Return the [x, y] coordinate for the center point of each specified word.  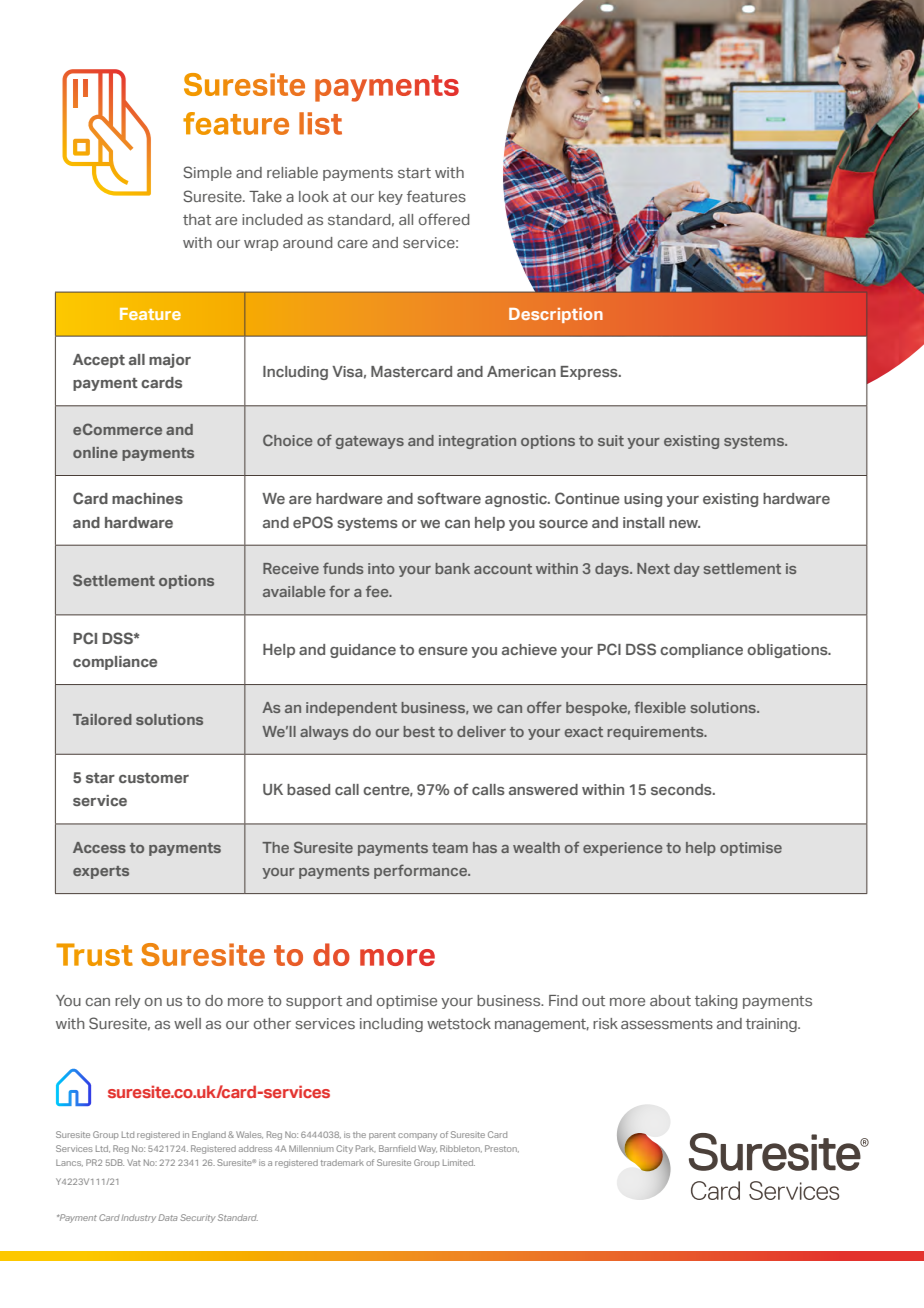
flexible [660, 707]
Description [556, 315]
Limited [459, 1162]
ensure [443, 651]
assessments [667, 1024]
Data [168, 1217]
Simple [207, 173]
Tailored [102, 719]
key [391, 198]
